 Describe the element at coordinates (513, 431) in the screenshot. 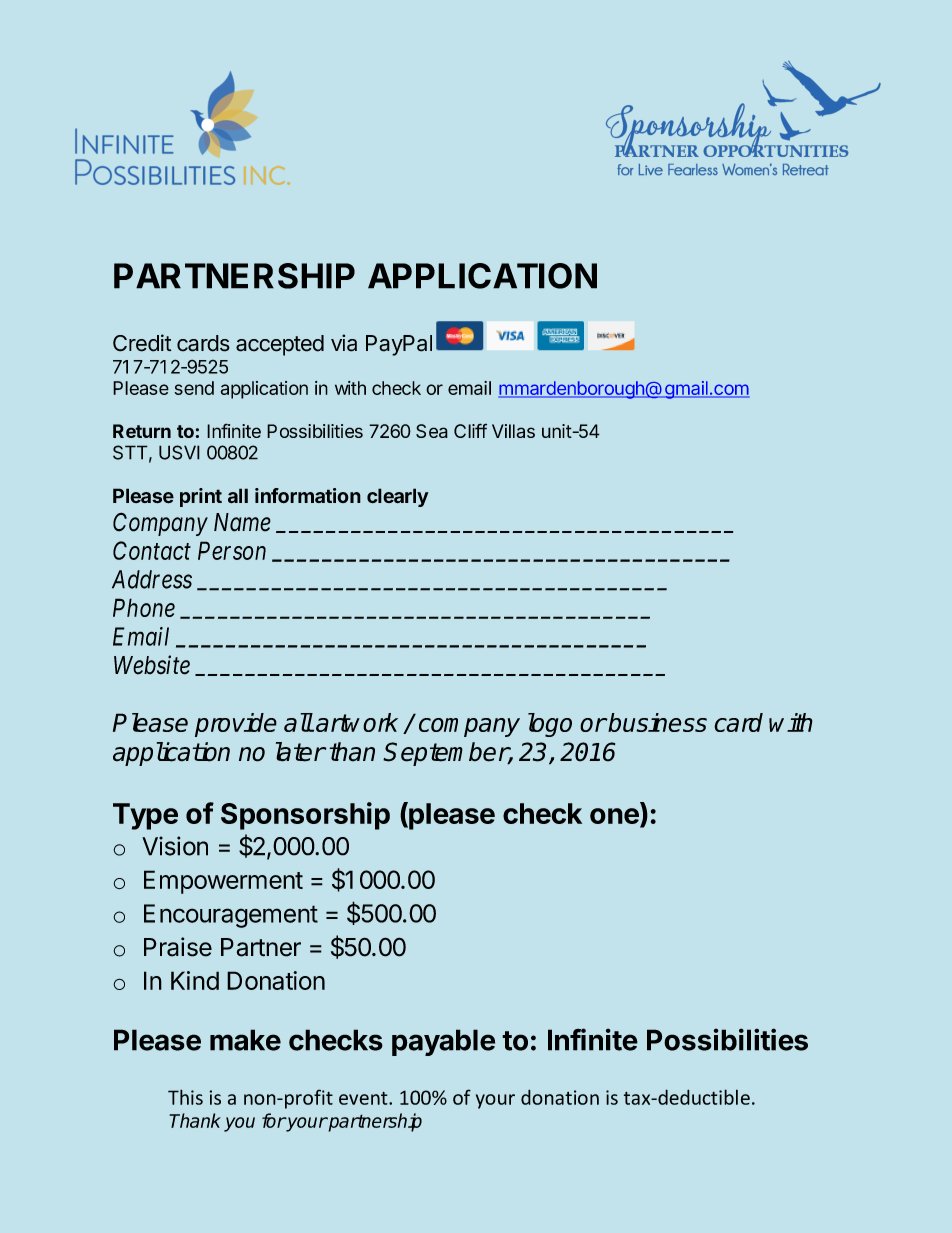

I see `Villas` at that location.
